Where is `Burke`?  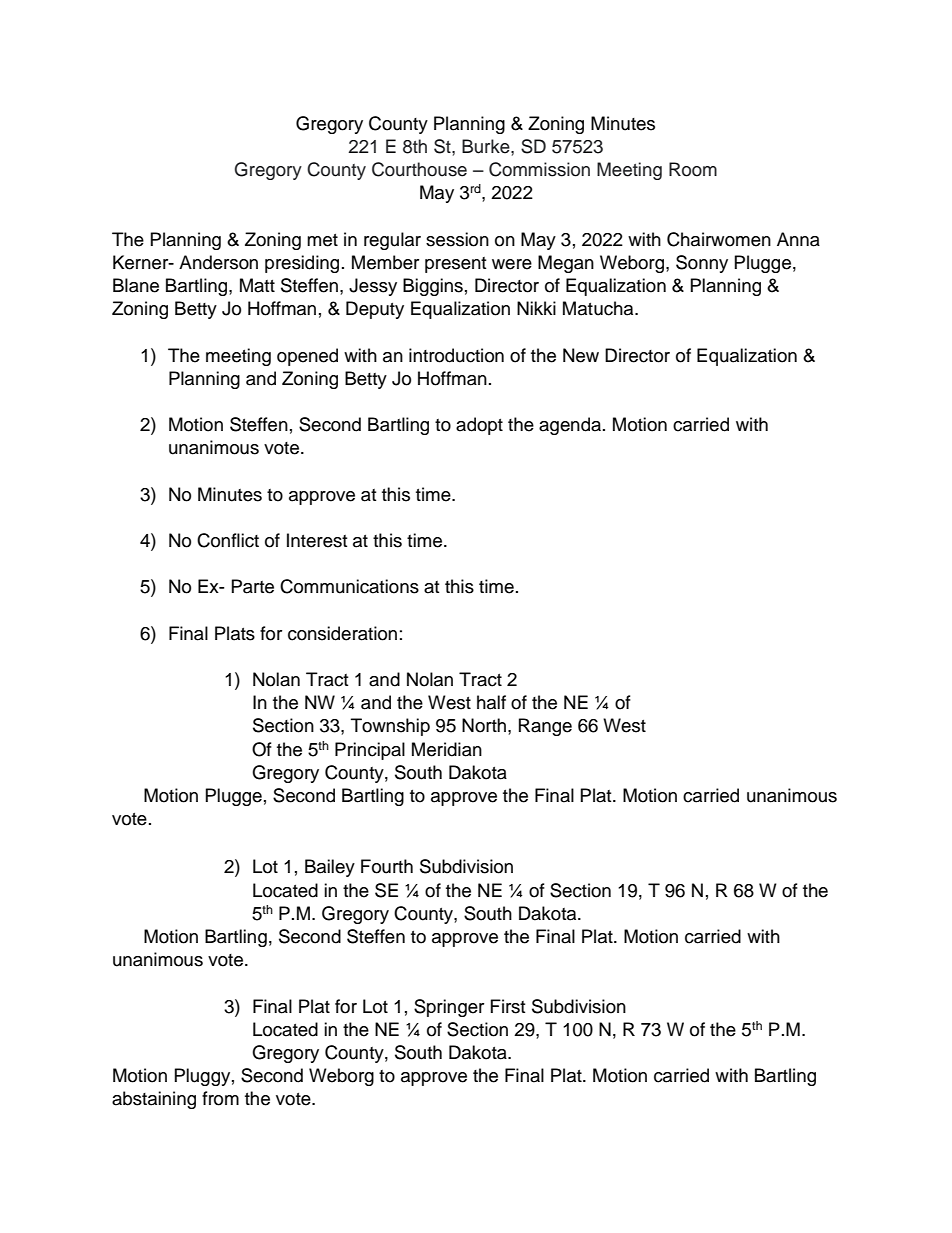 Burke is located at coordinates (487, 146).
